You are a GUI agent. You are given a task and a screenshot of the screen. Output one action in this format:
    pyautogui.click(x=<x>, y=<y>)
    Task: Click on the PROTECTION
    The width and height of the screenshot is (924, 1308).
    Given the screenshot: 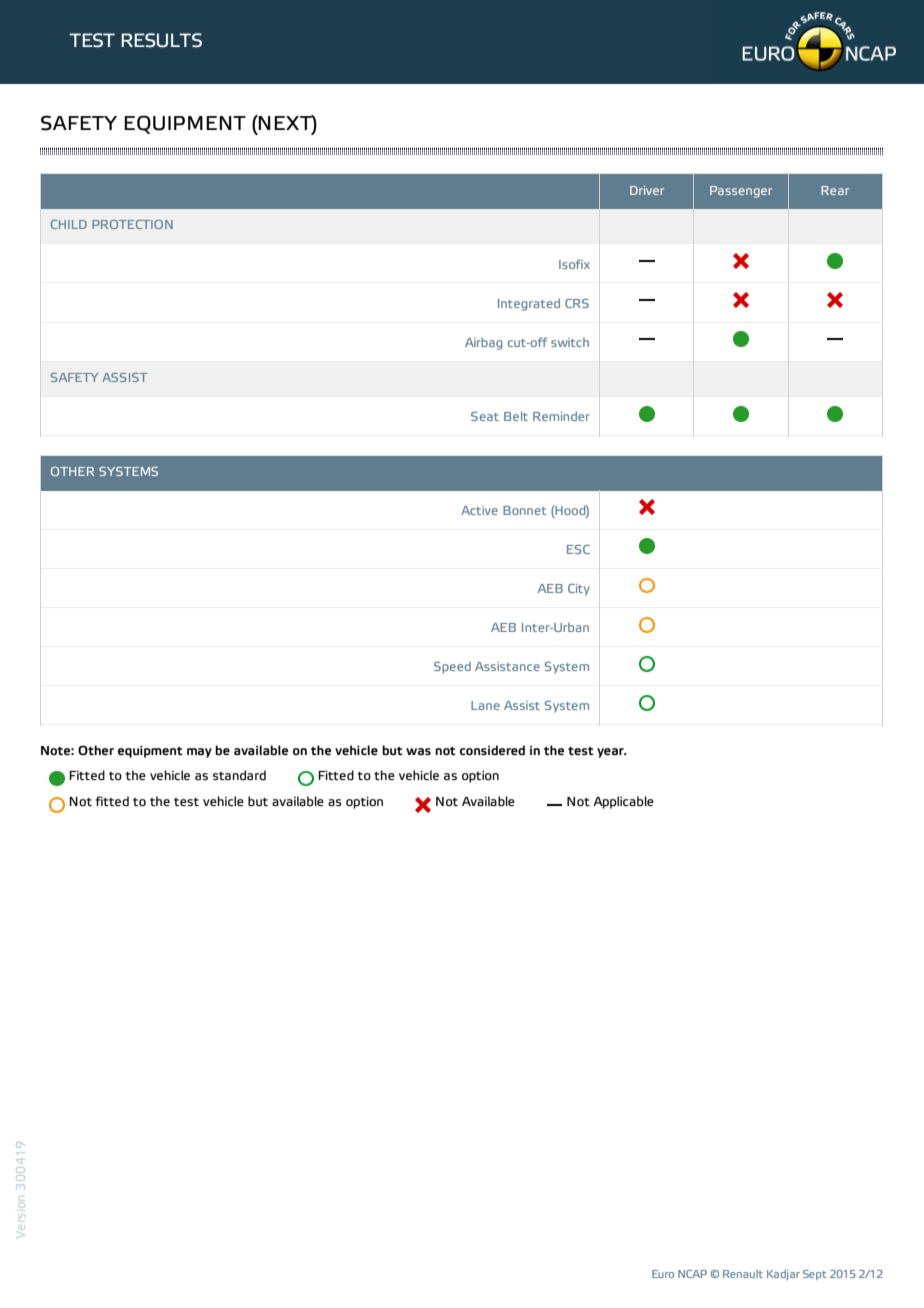 What is the action you would take?
    pyautogui.click(x=132, y=224)
